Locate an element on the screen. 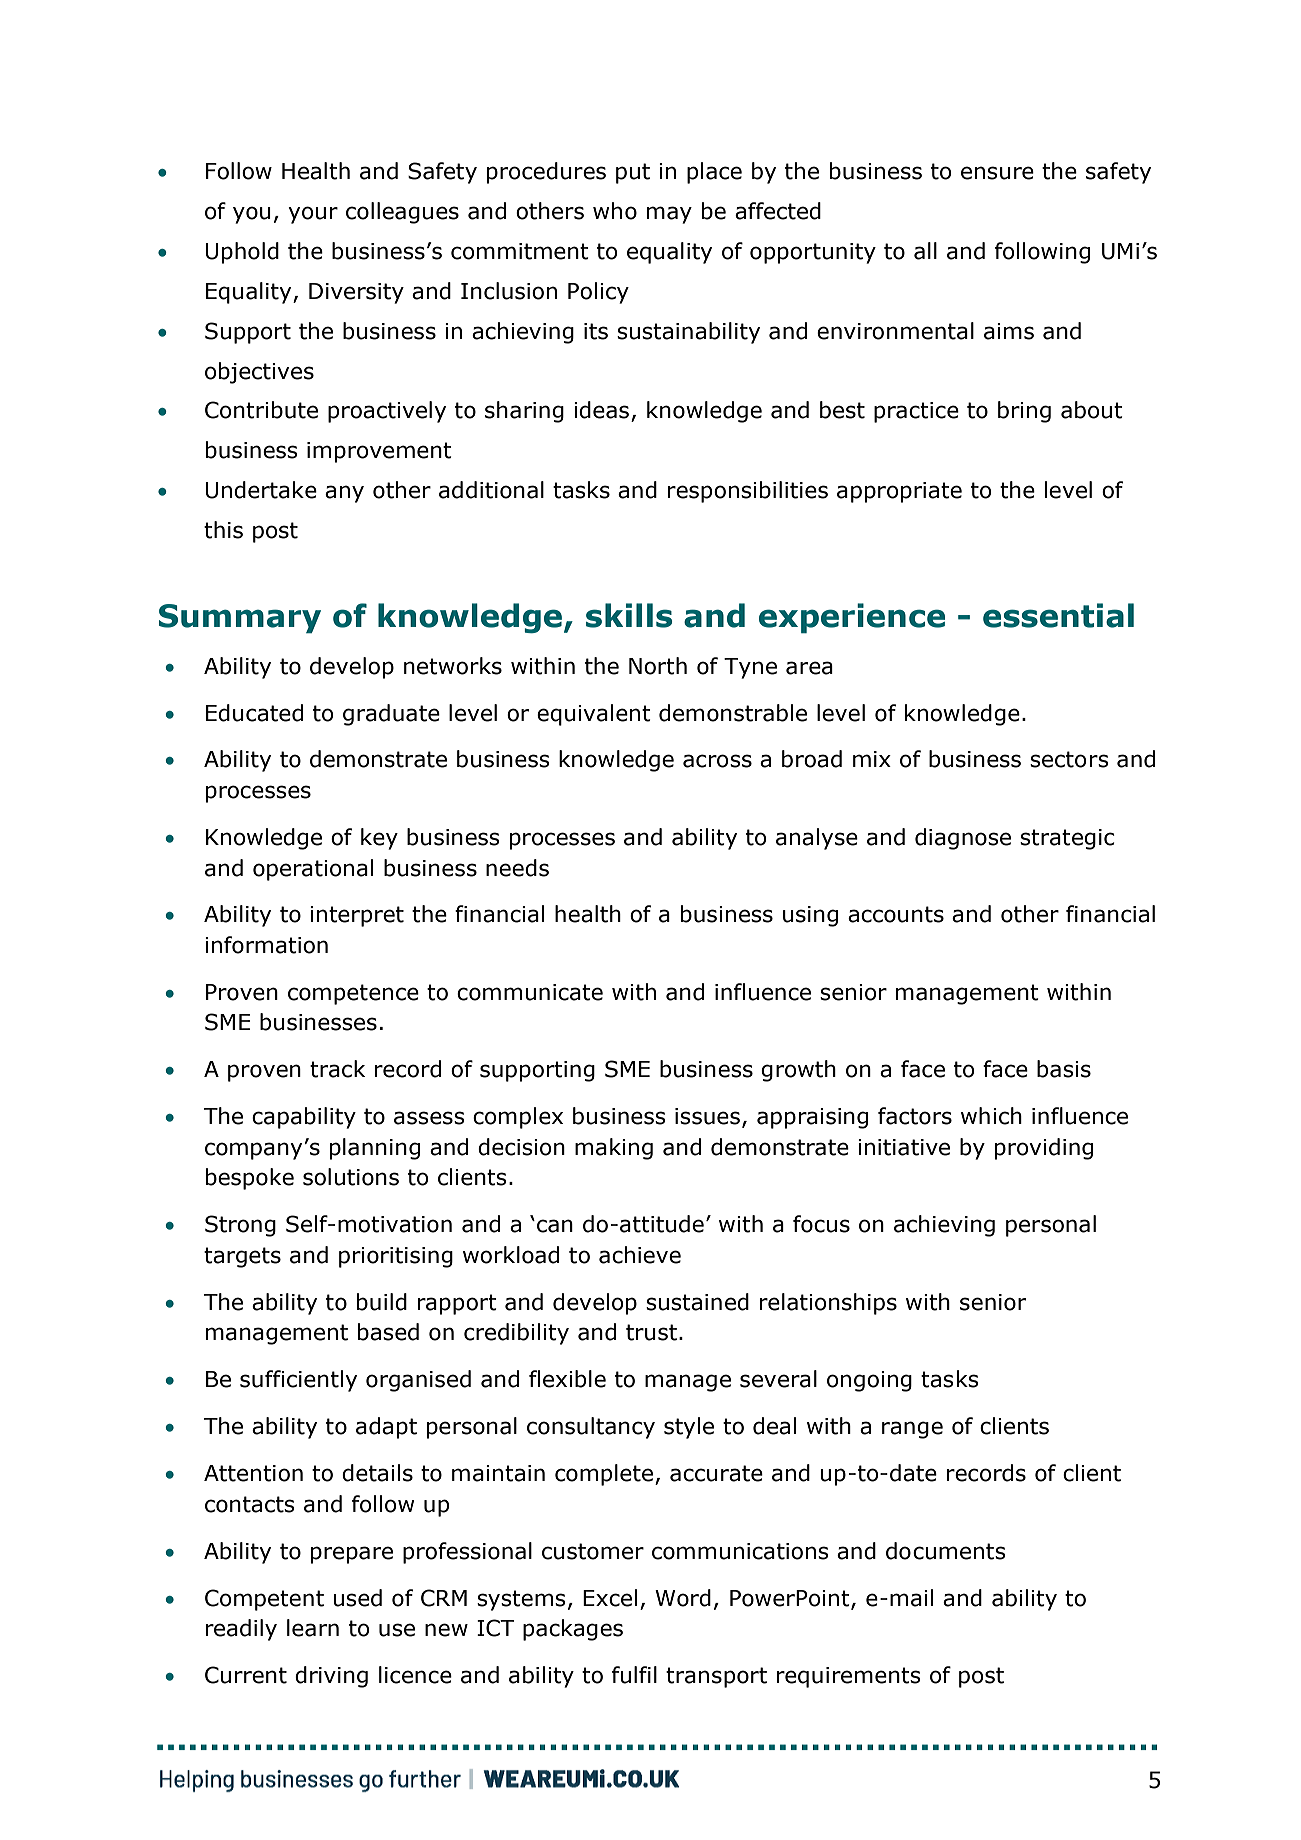 The image size is (1301, 1840). Word is located at coordinates (683, 1598).
